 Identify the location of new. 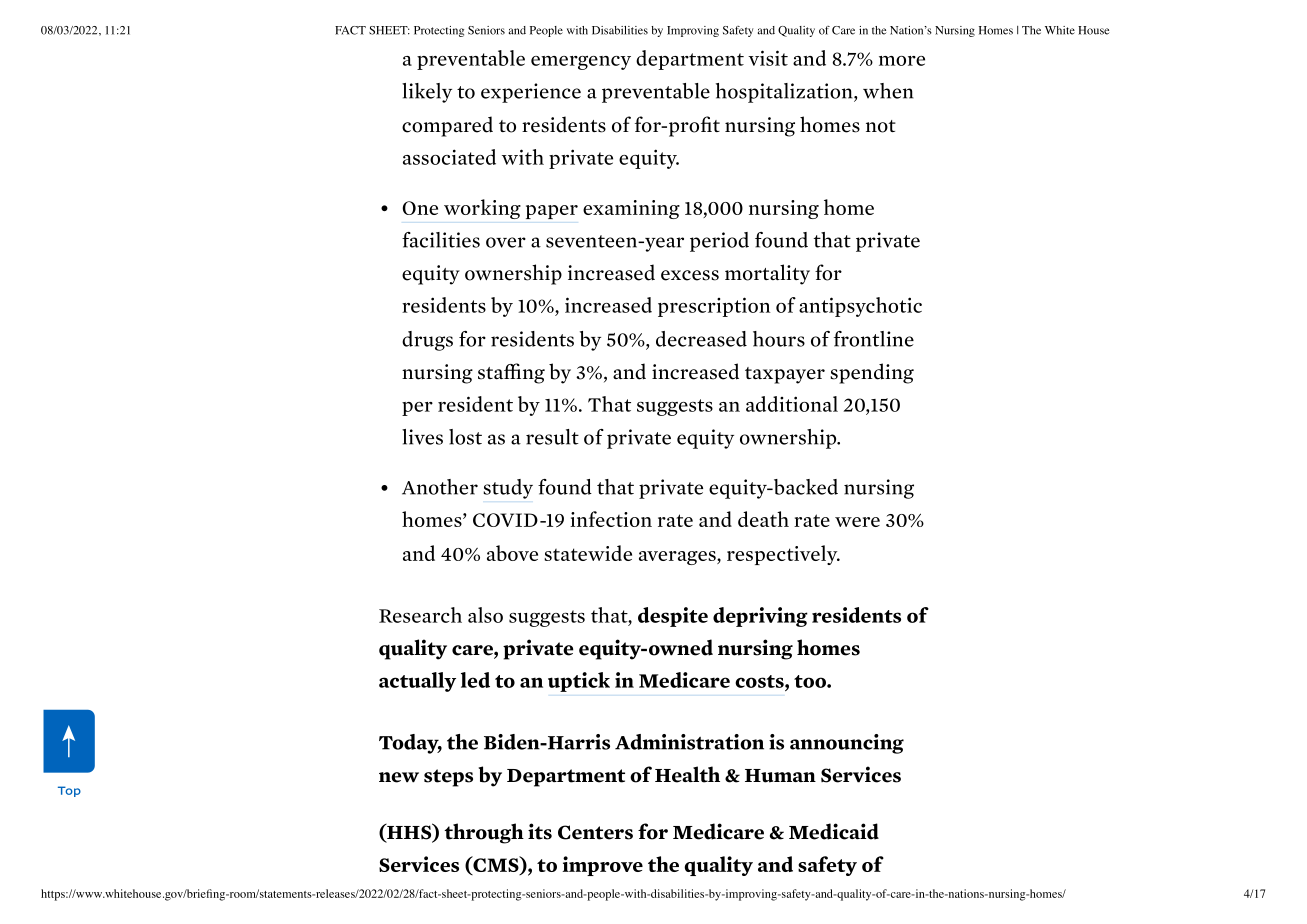
(399, 777).
